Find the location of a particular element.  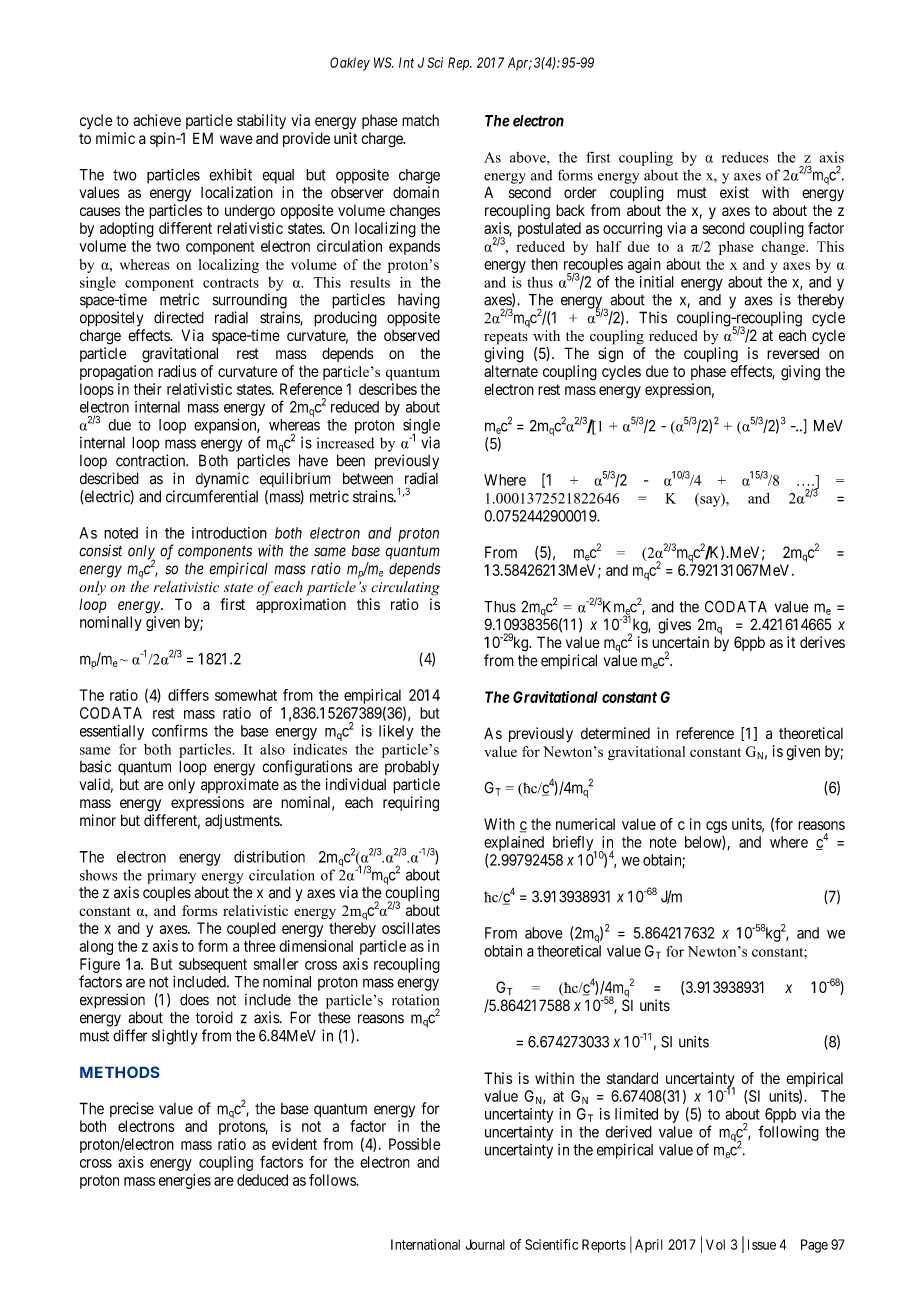

Issue is located at coordinates (762, 1244).
